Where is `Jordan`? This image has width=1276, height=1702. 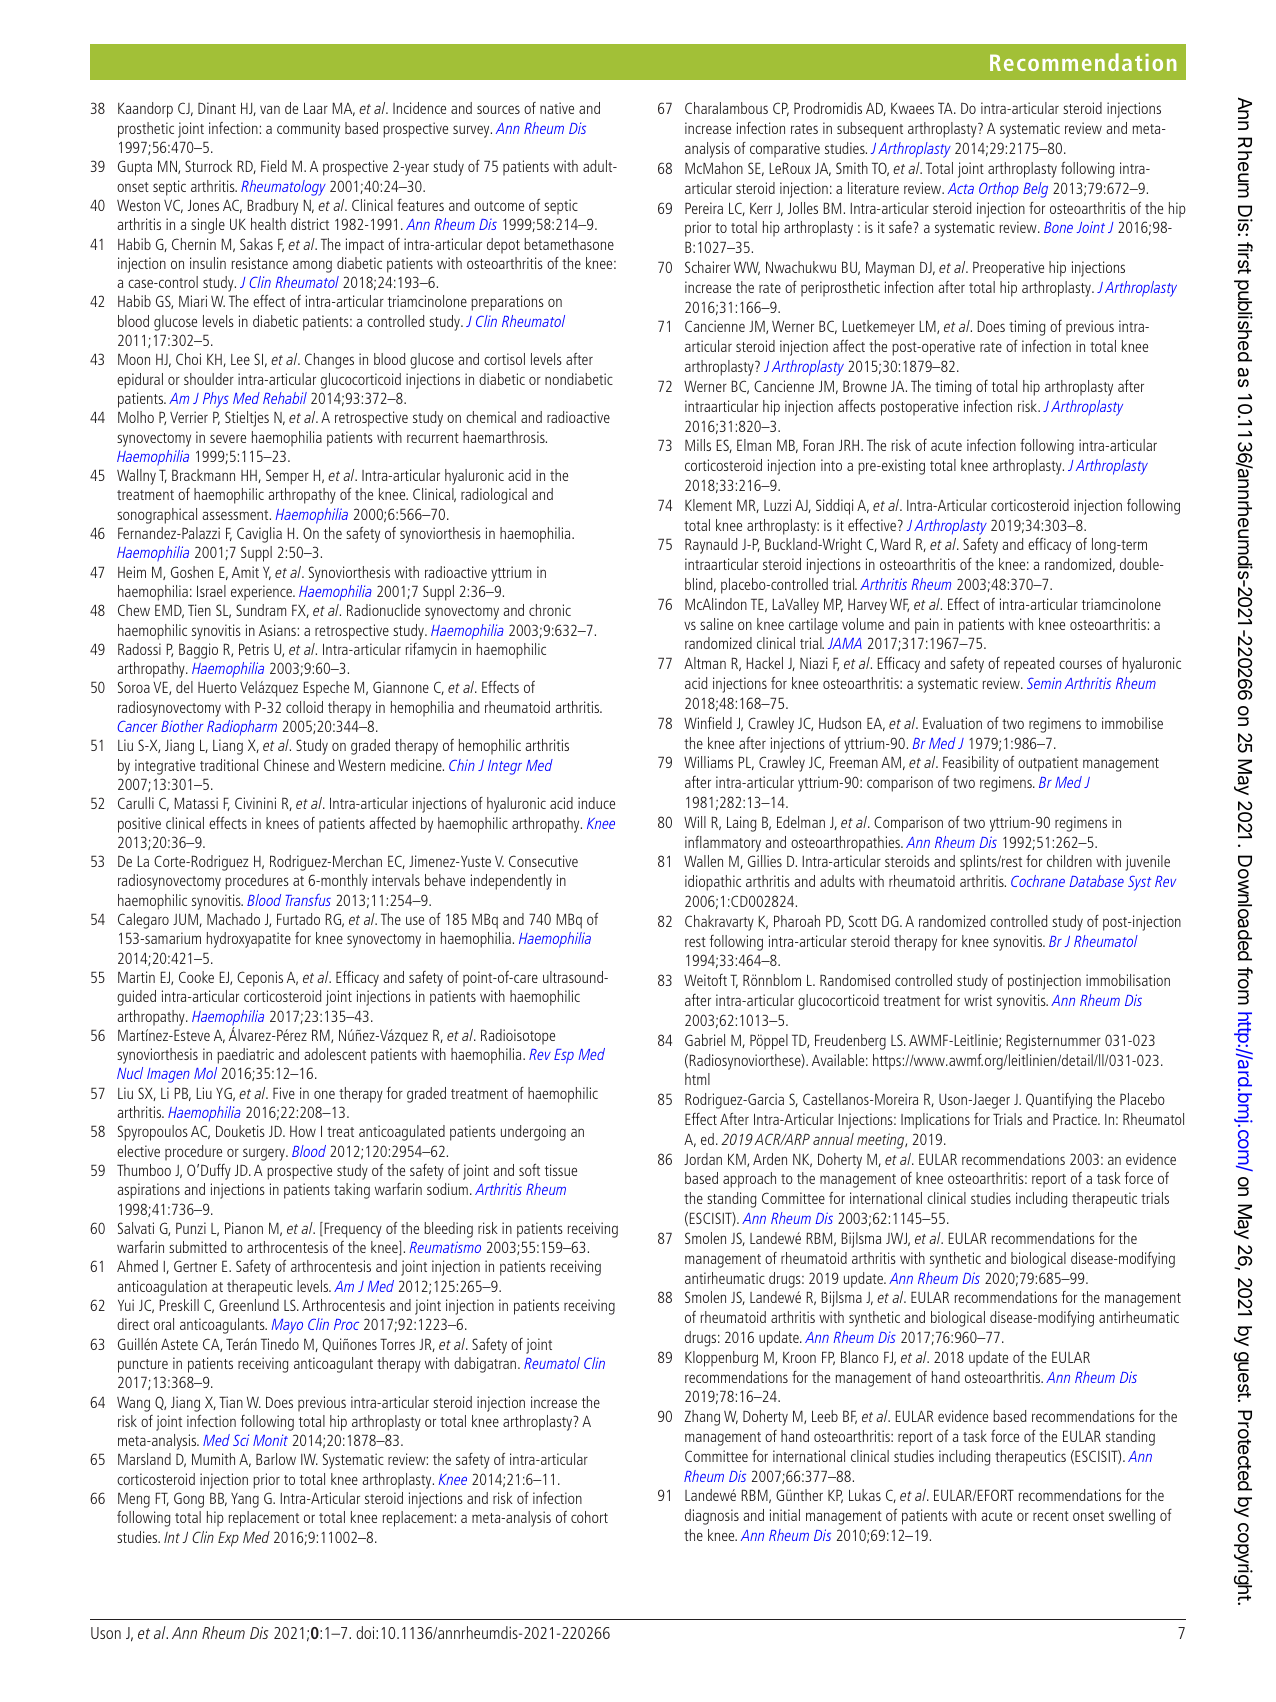
Jordan is located at coordinates (703, 1159).
